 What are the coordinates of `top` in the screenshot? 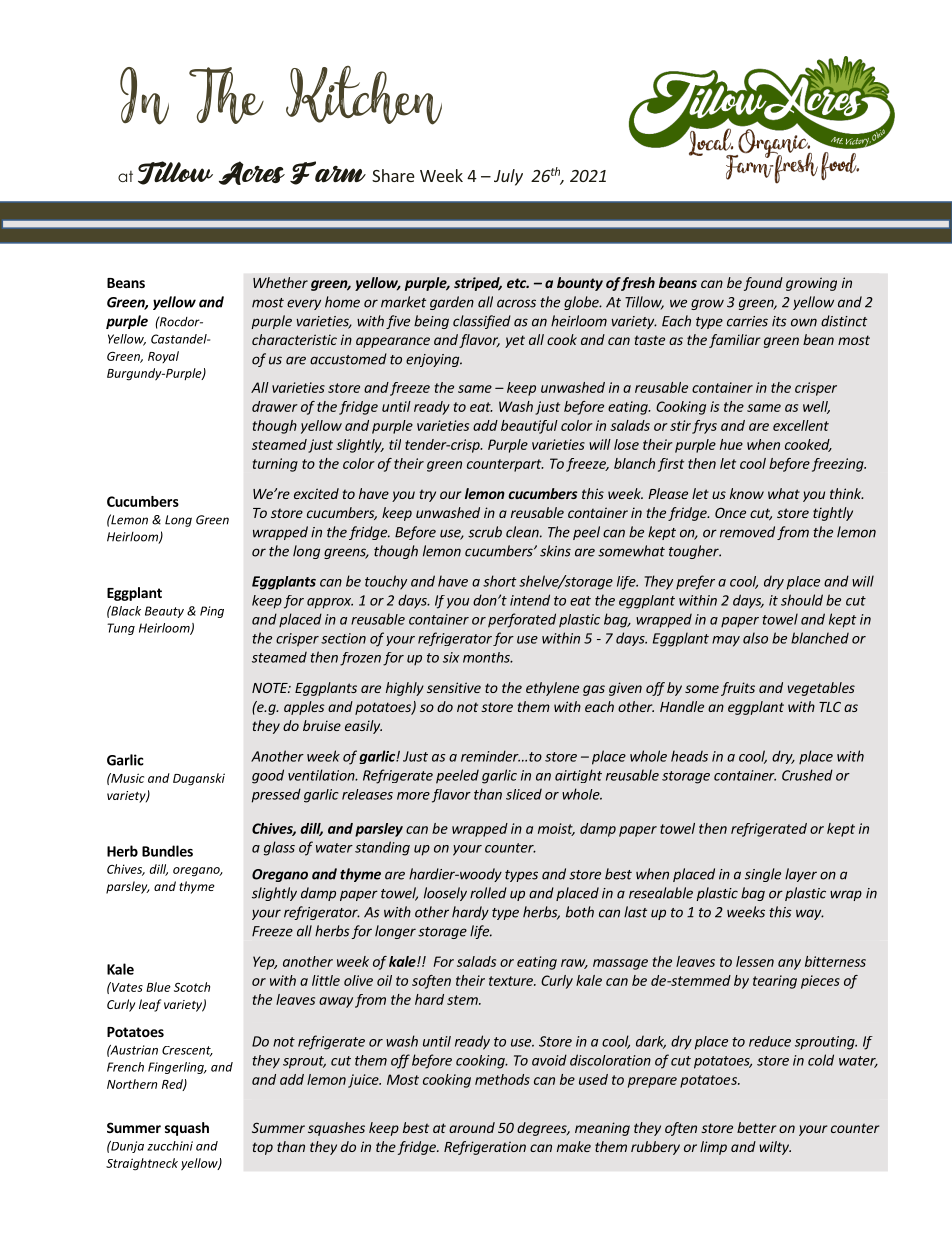 It's located at (263, 1149).
